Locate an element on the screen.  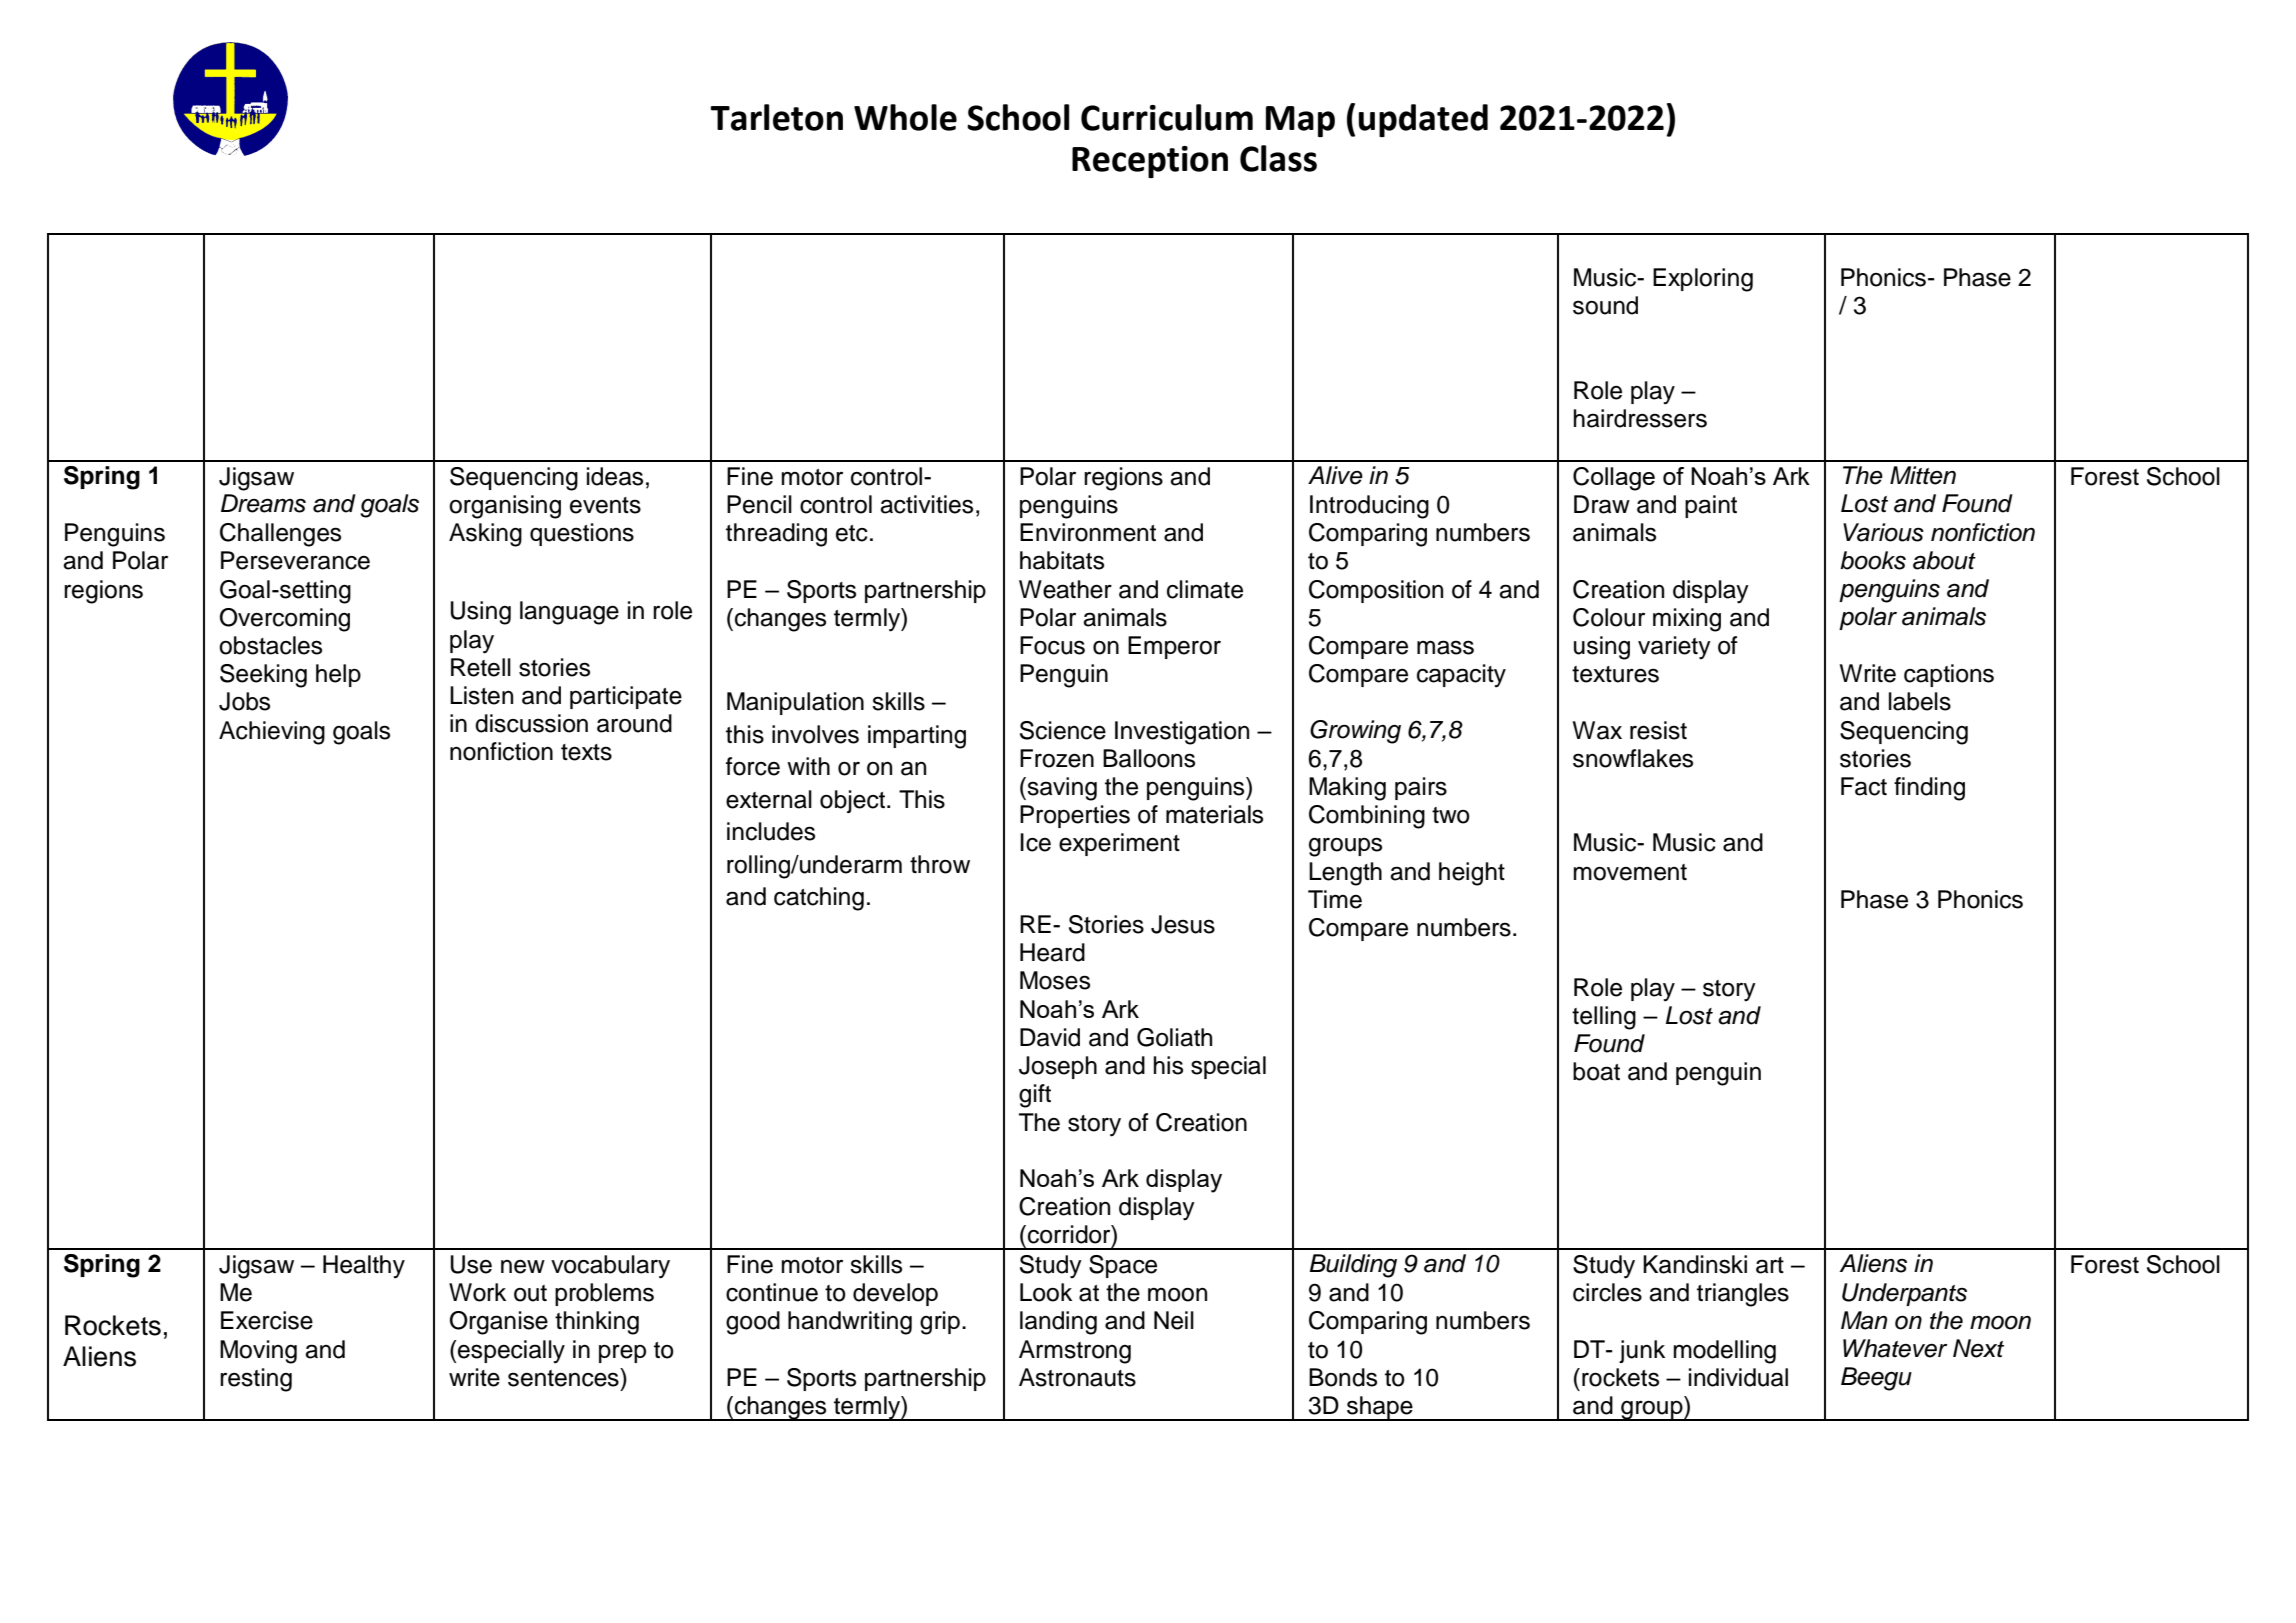
discussion is located at coordinates (531, 723).
